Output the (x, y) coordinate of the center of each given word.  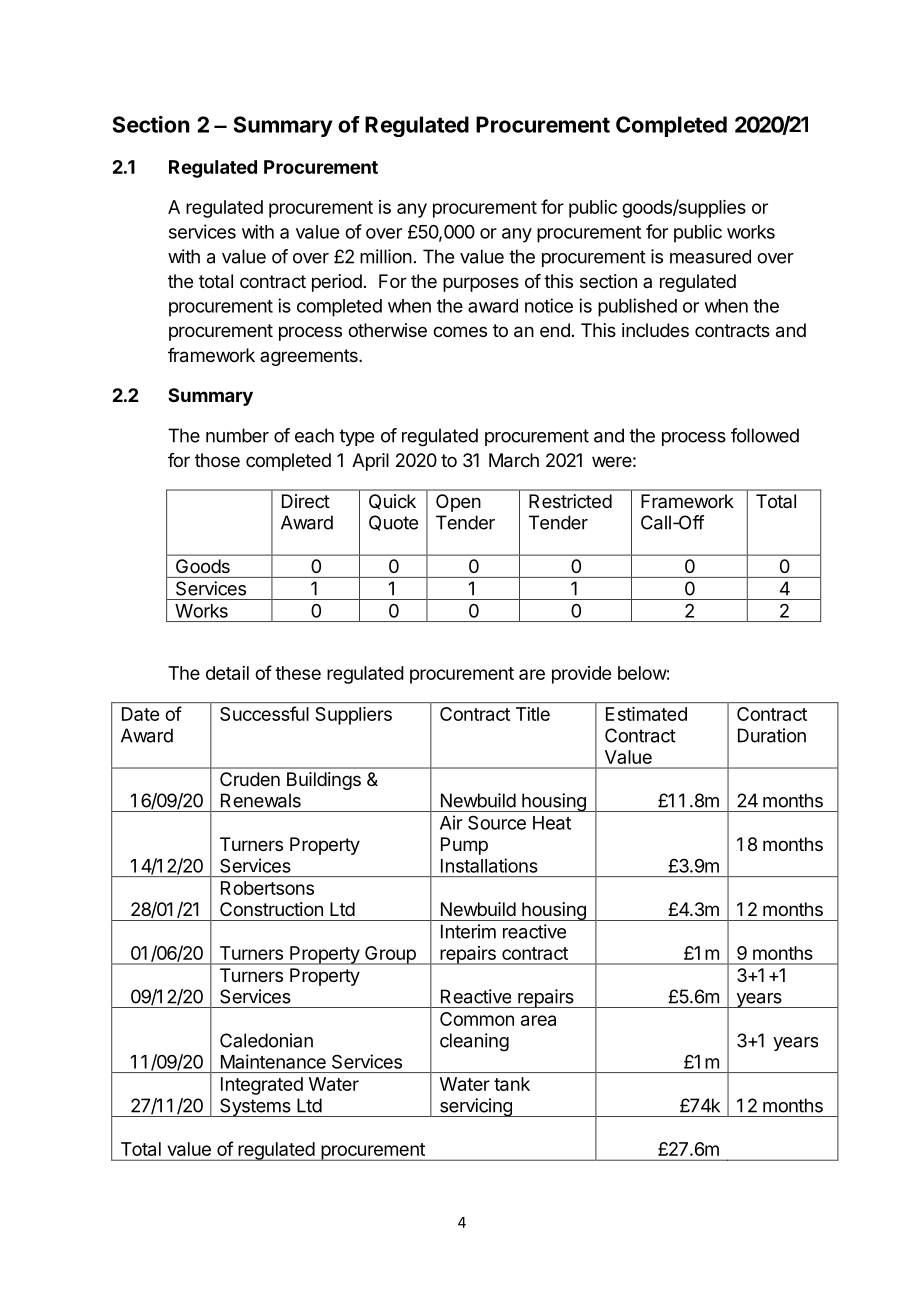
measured (710, 256)
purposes (481, 284)
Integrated (262, 1086)
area (538, 1020)
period (337, 283)
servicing (475, 1107)
